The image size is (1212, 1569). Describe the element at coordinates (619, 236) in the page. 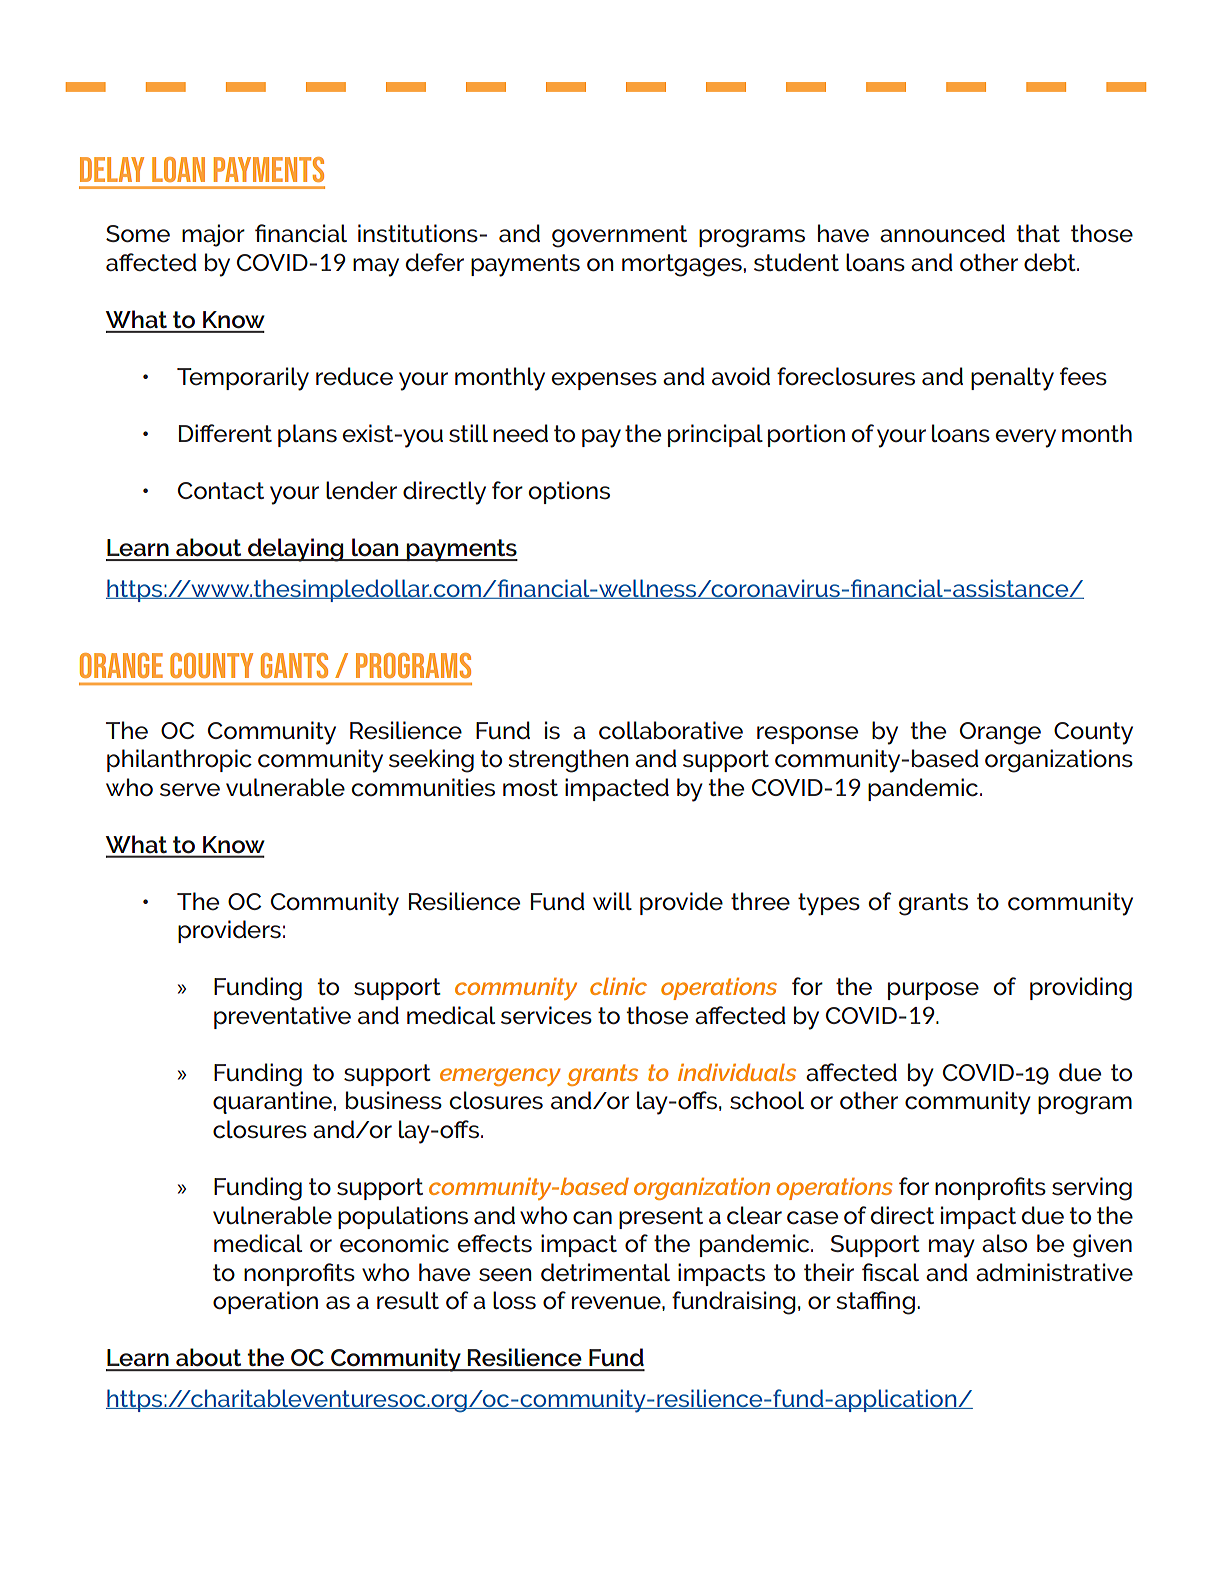

I see `government` at that location.
